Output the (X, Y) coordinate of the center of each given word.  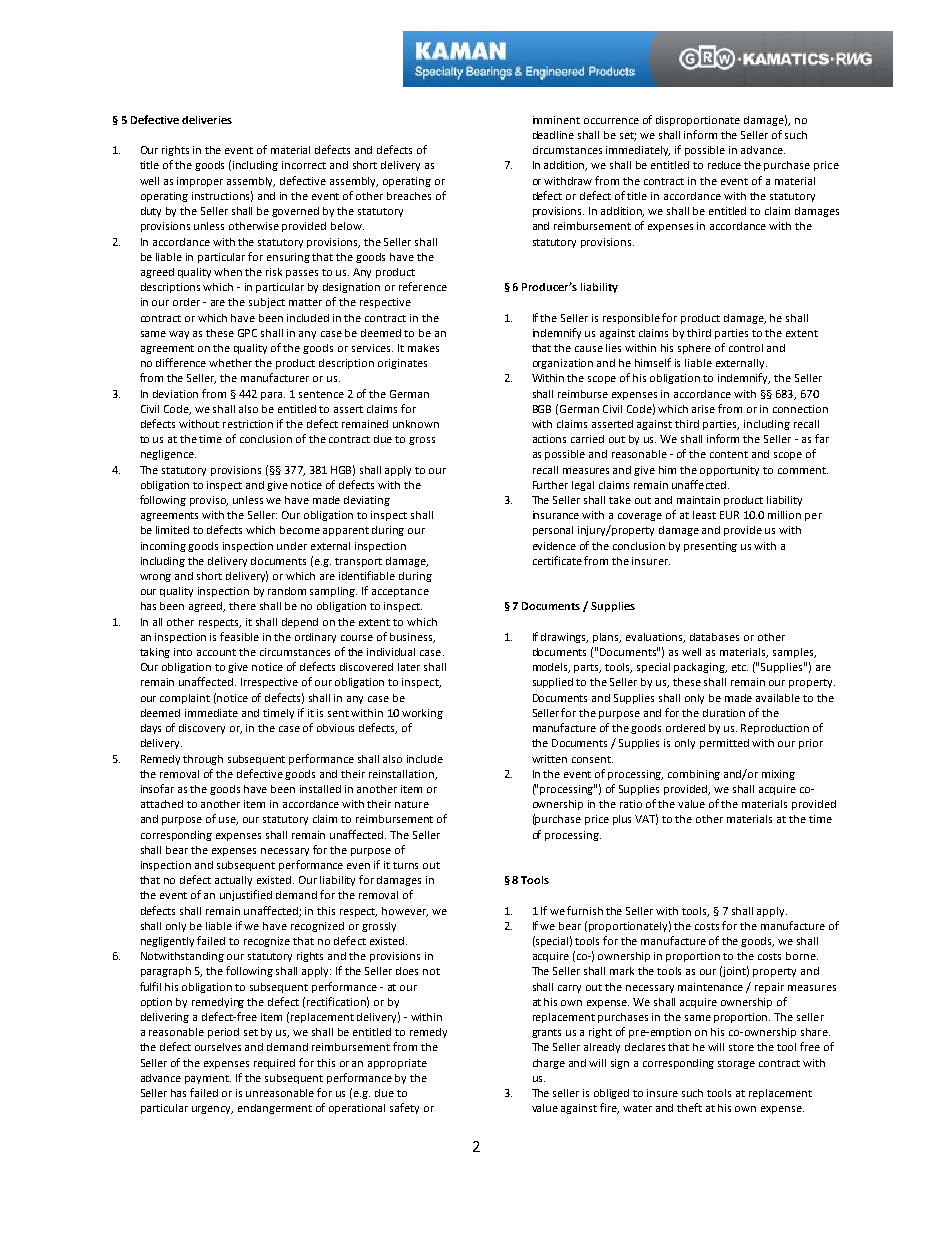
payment (208, 1079)
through (203, 760)
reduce (724, 165)
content (729, 454)
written (549, 759)
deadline (553, 135)
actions (549, 439)
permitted (724, 744)
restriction (248, 424)
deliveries (207, 120)
